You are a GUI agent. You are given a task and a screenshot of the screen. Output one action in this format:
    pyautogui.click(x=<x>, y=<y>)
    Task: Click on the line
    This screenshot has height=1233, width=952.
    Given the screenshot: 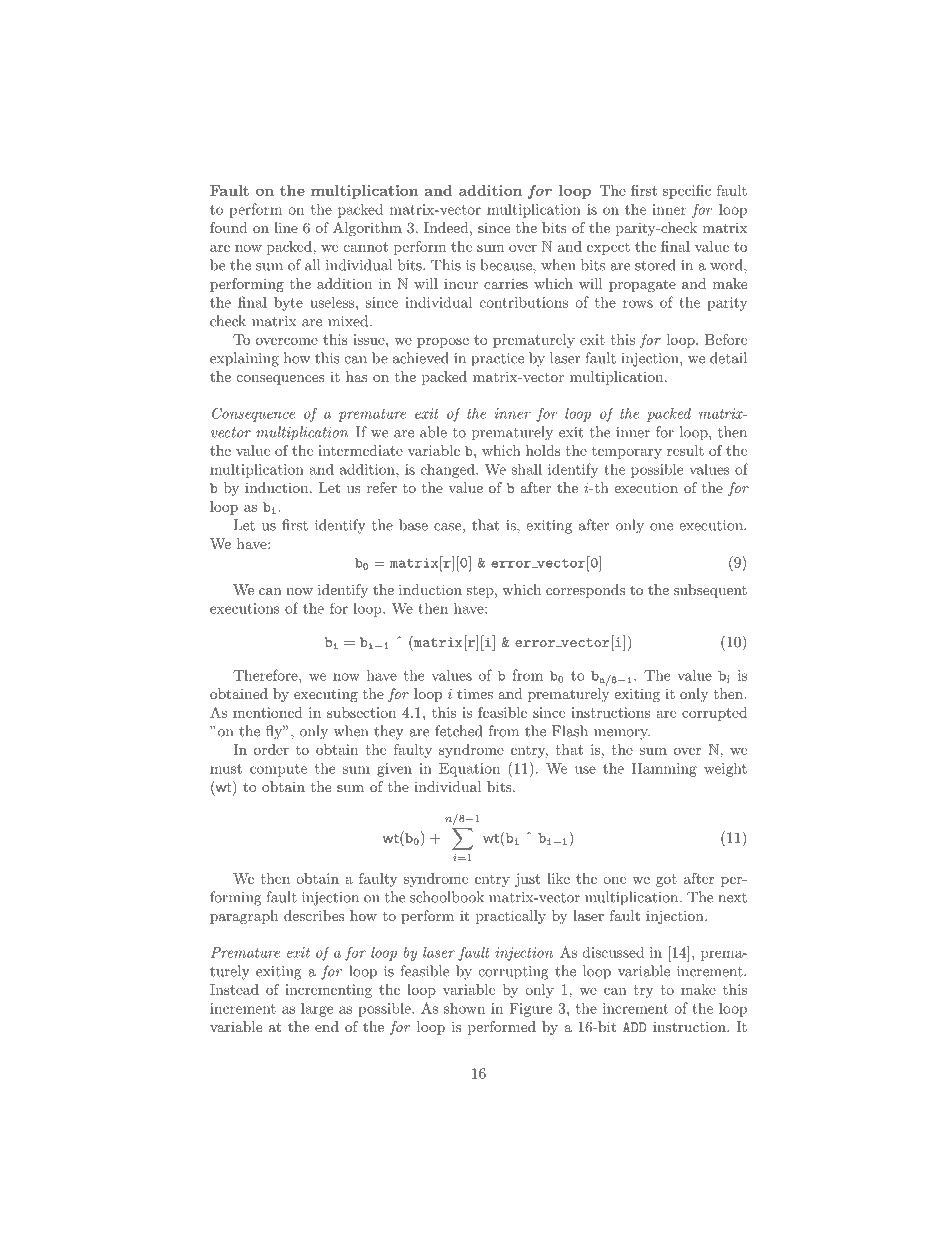 What is the action you would take?
    pyautogui.click(x=286, y=227)
